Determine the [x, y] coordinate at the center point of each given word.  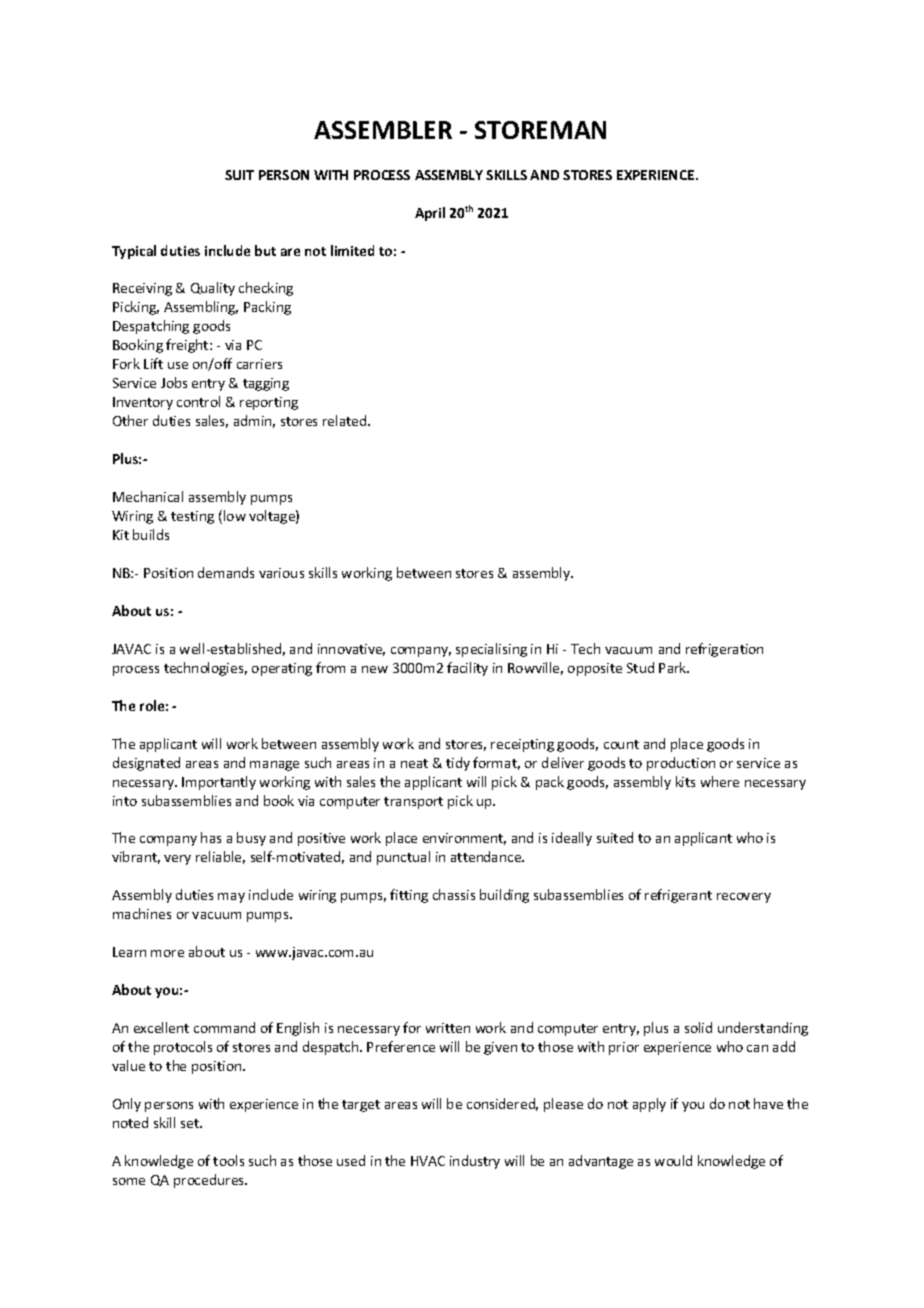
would [673, 1160]
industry [475, 1162]
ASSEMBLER [383, 130]
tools [228, 1160]
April [430, 214]
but [265, 250]
